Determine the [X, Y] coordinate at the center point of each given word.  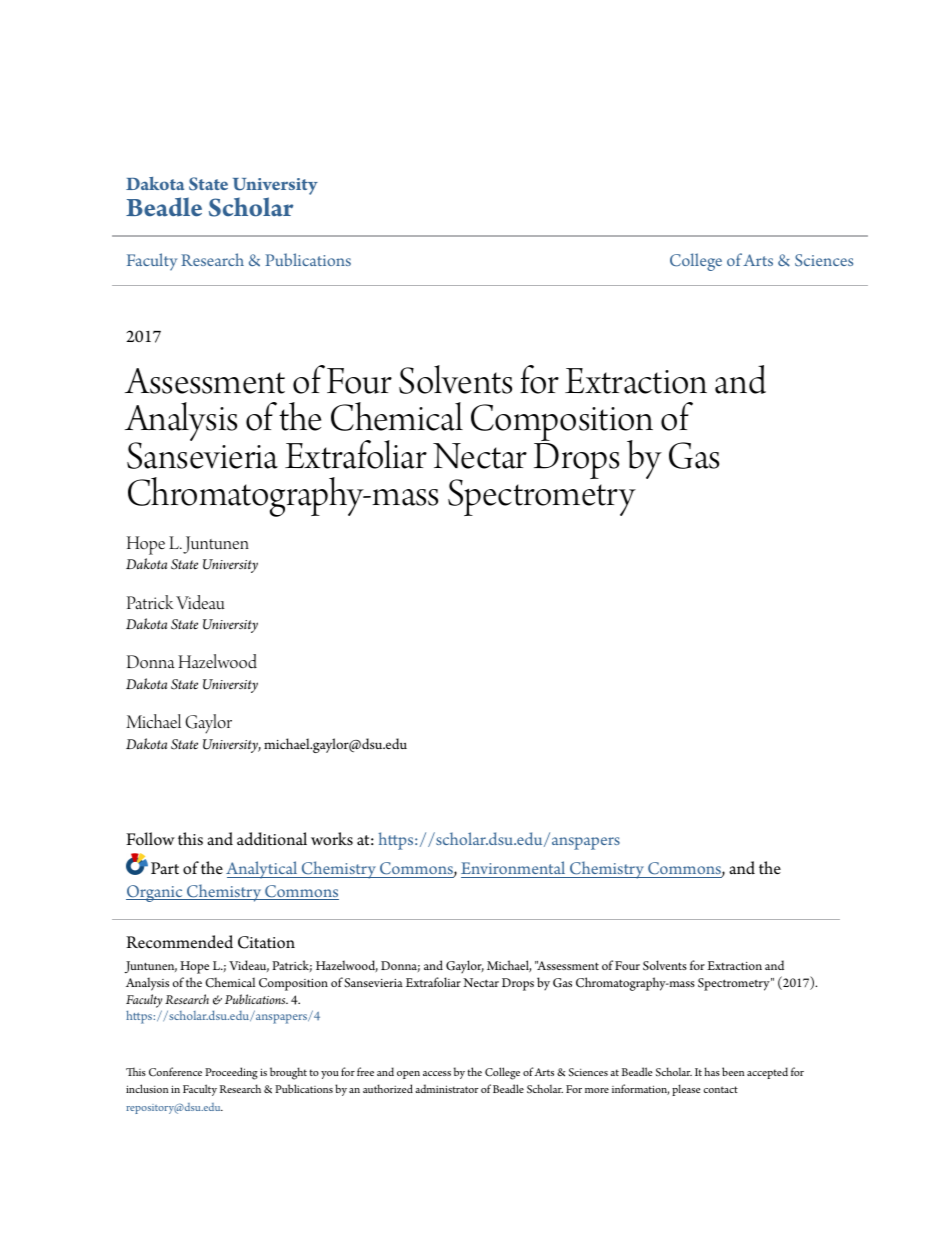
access [437, 1073]
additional [272, 839]
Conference [175, 1072]
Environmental [513, 867]
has [712, 1071]
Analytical [263, 870]
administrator [446, 1088]
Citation [266, 942]
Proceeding [231, 1073]
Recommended [179, 942]
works [332, 839]
